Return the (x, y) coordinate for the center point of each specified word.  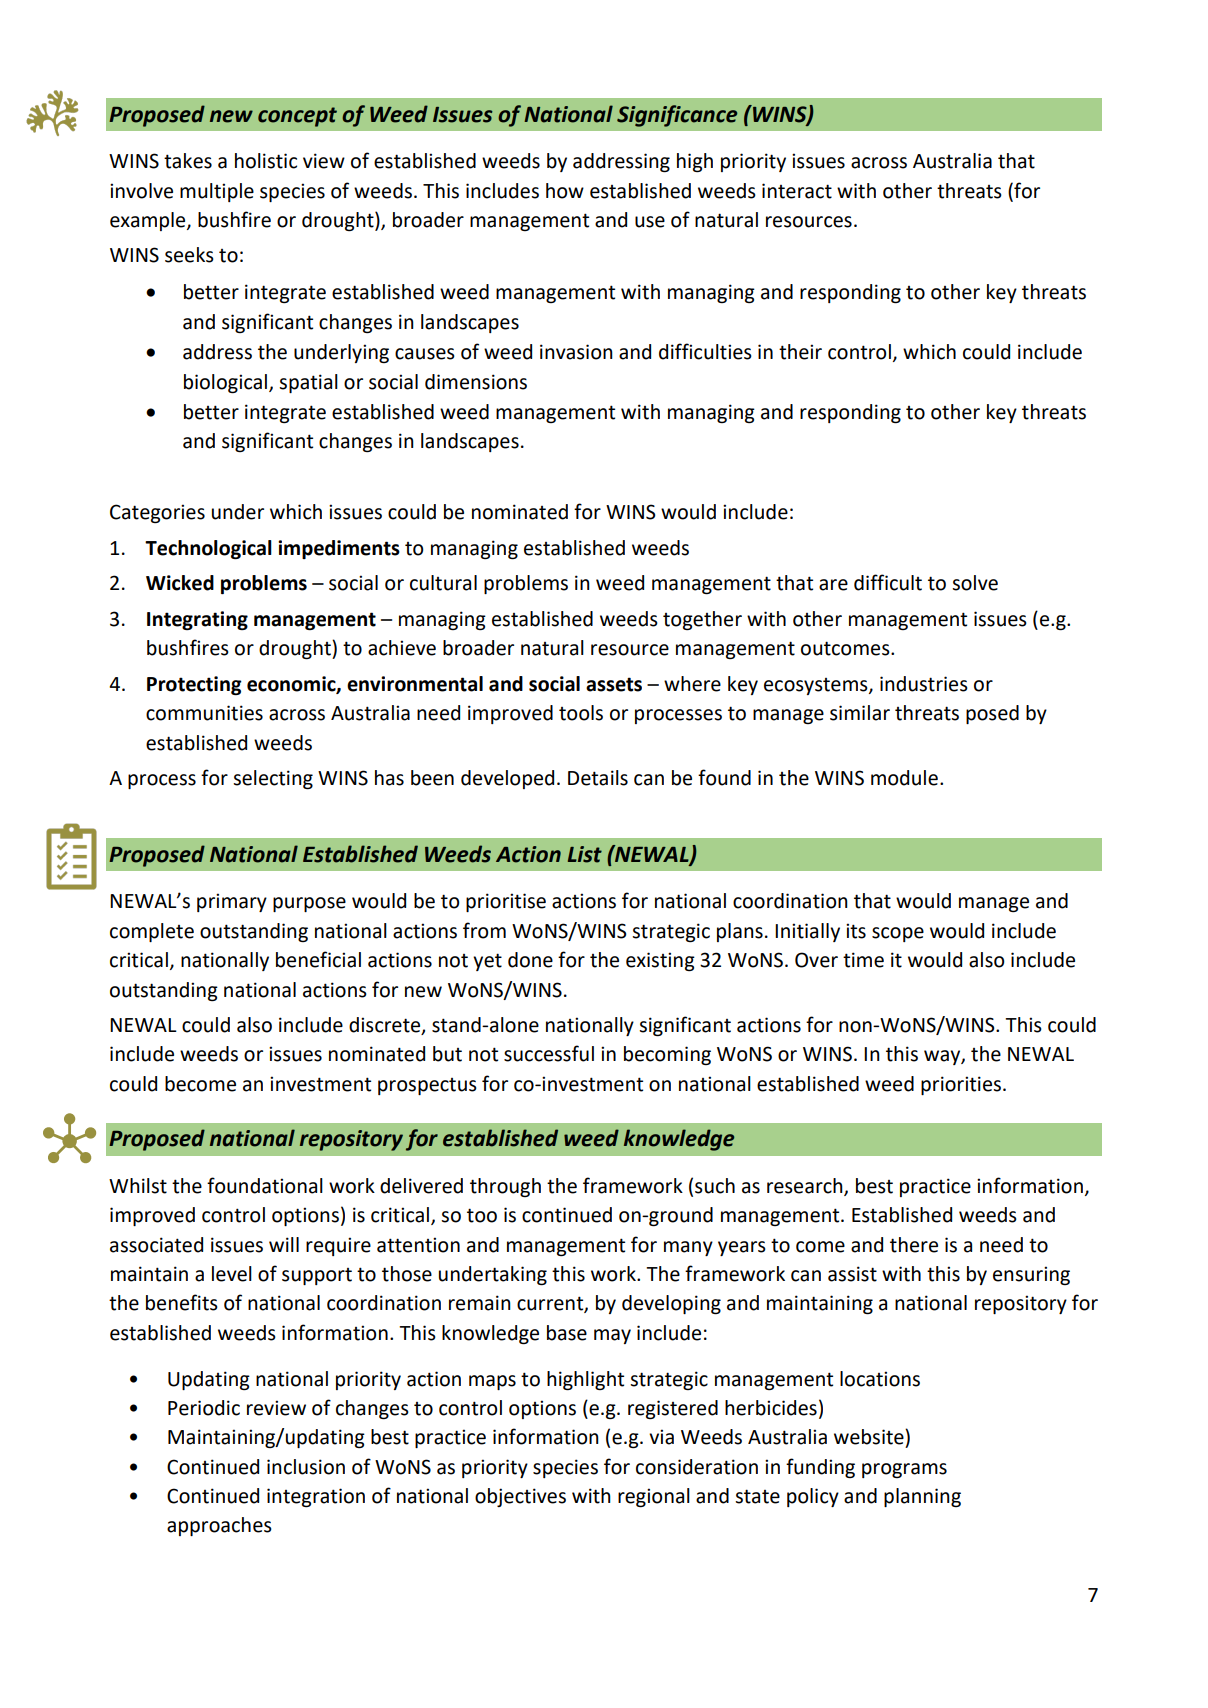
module (904, 778)
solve (975, 583)
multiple (217, 192)
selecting (273, 779)
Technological (208, 549)
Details (598, 778)
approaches (219, 1526)
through (505, 1187)
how (565, 191)
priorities (961, 1085)
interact (797, 191)
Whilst (138, 1186)
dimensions (476, 382)
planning (922, 1497)
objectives (520, 1497)
